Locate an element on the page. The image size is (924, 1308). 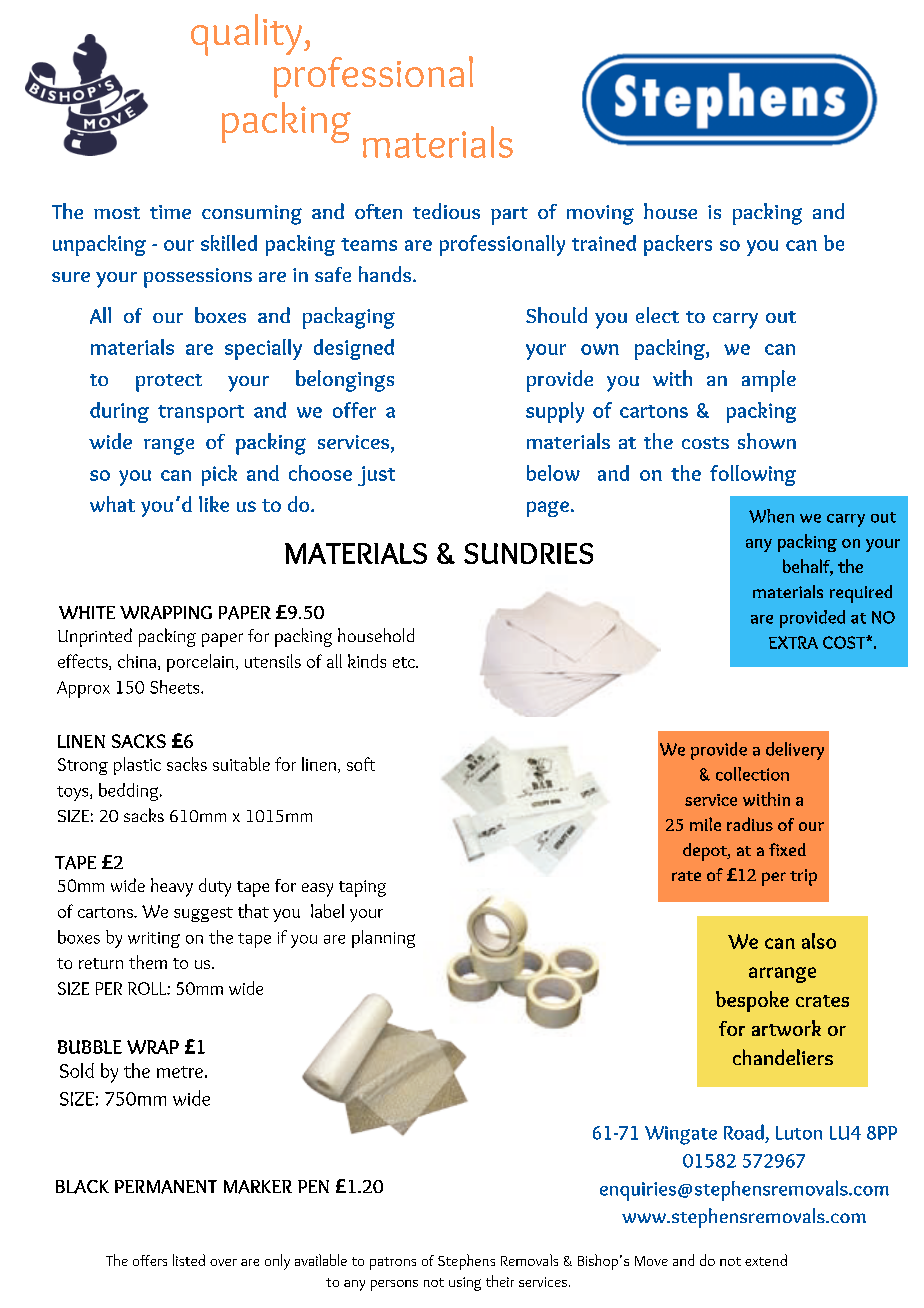
following is located at coordinates (753, 475).
